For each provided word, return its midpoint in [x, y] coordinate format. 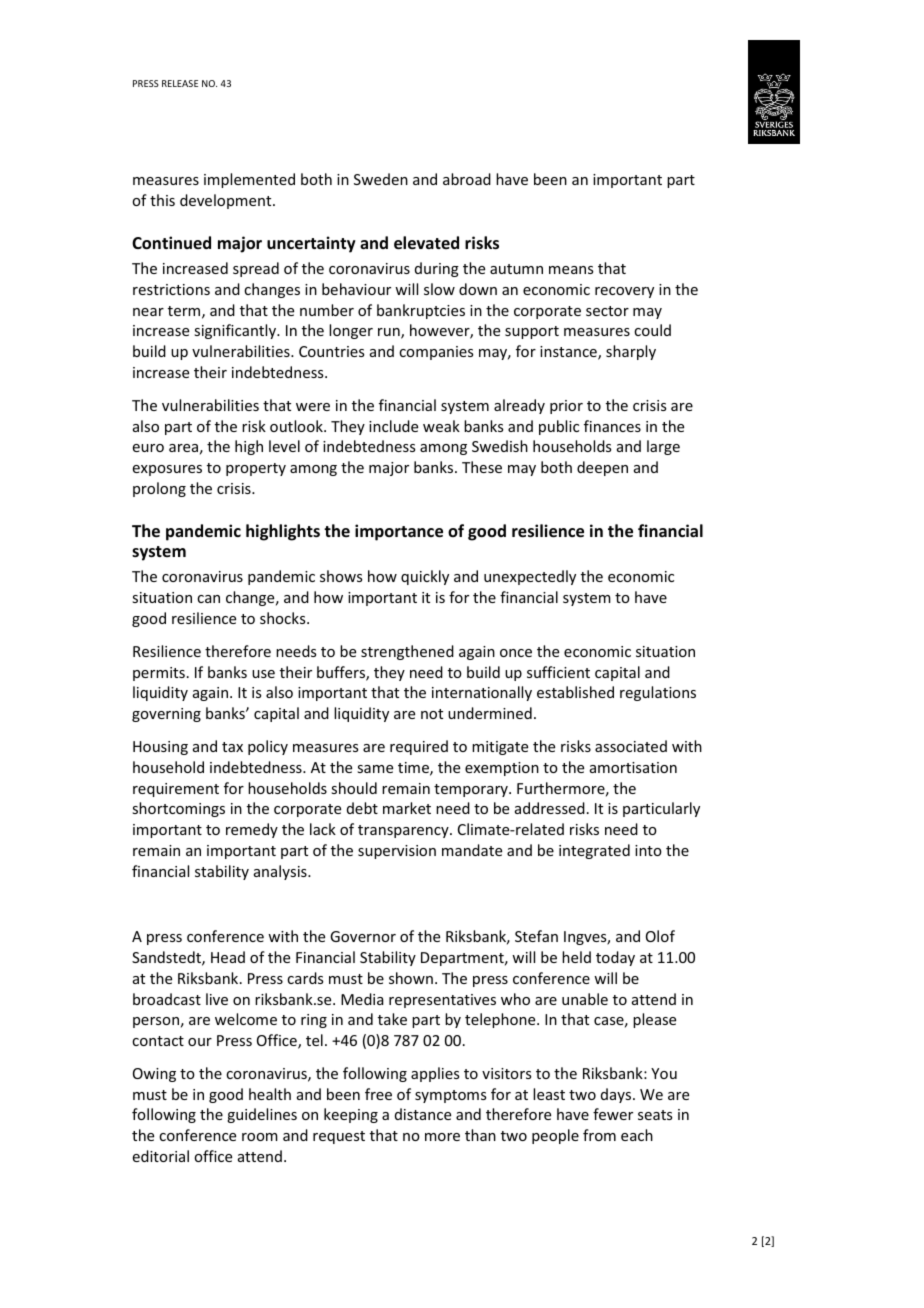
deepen [602, 468]
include [393, 426]
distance [423, 1114]
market [407, 808]
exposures [167, 470]
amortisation [633, 767]
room [260, 1137]
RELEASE [180, 83]
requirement [176, 790]
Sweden [381, 179]
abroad [467, 179]
